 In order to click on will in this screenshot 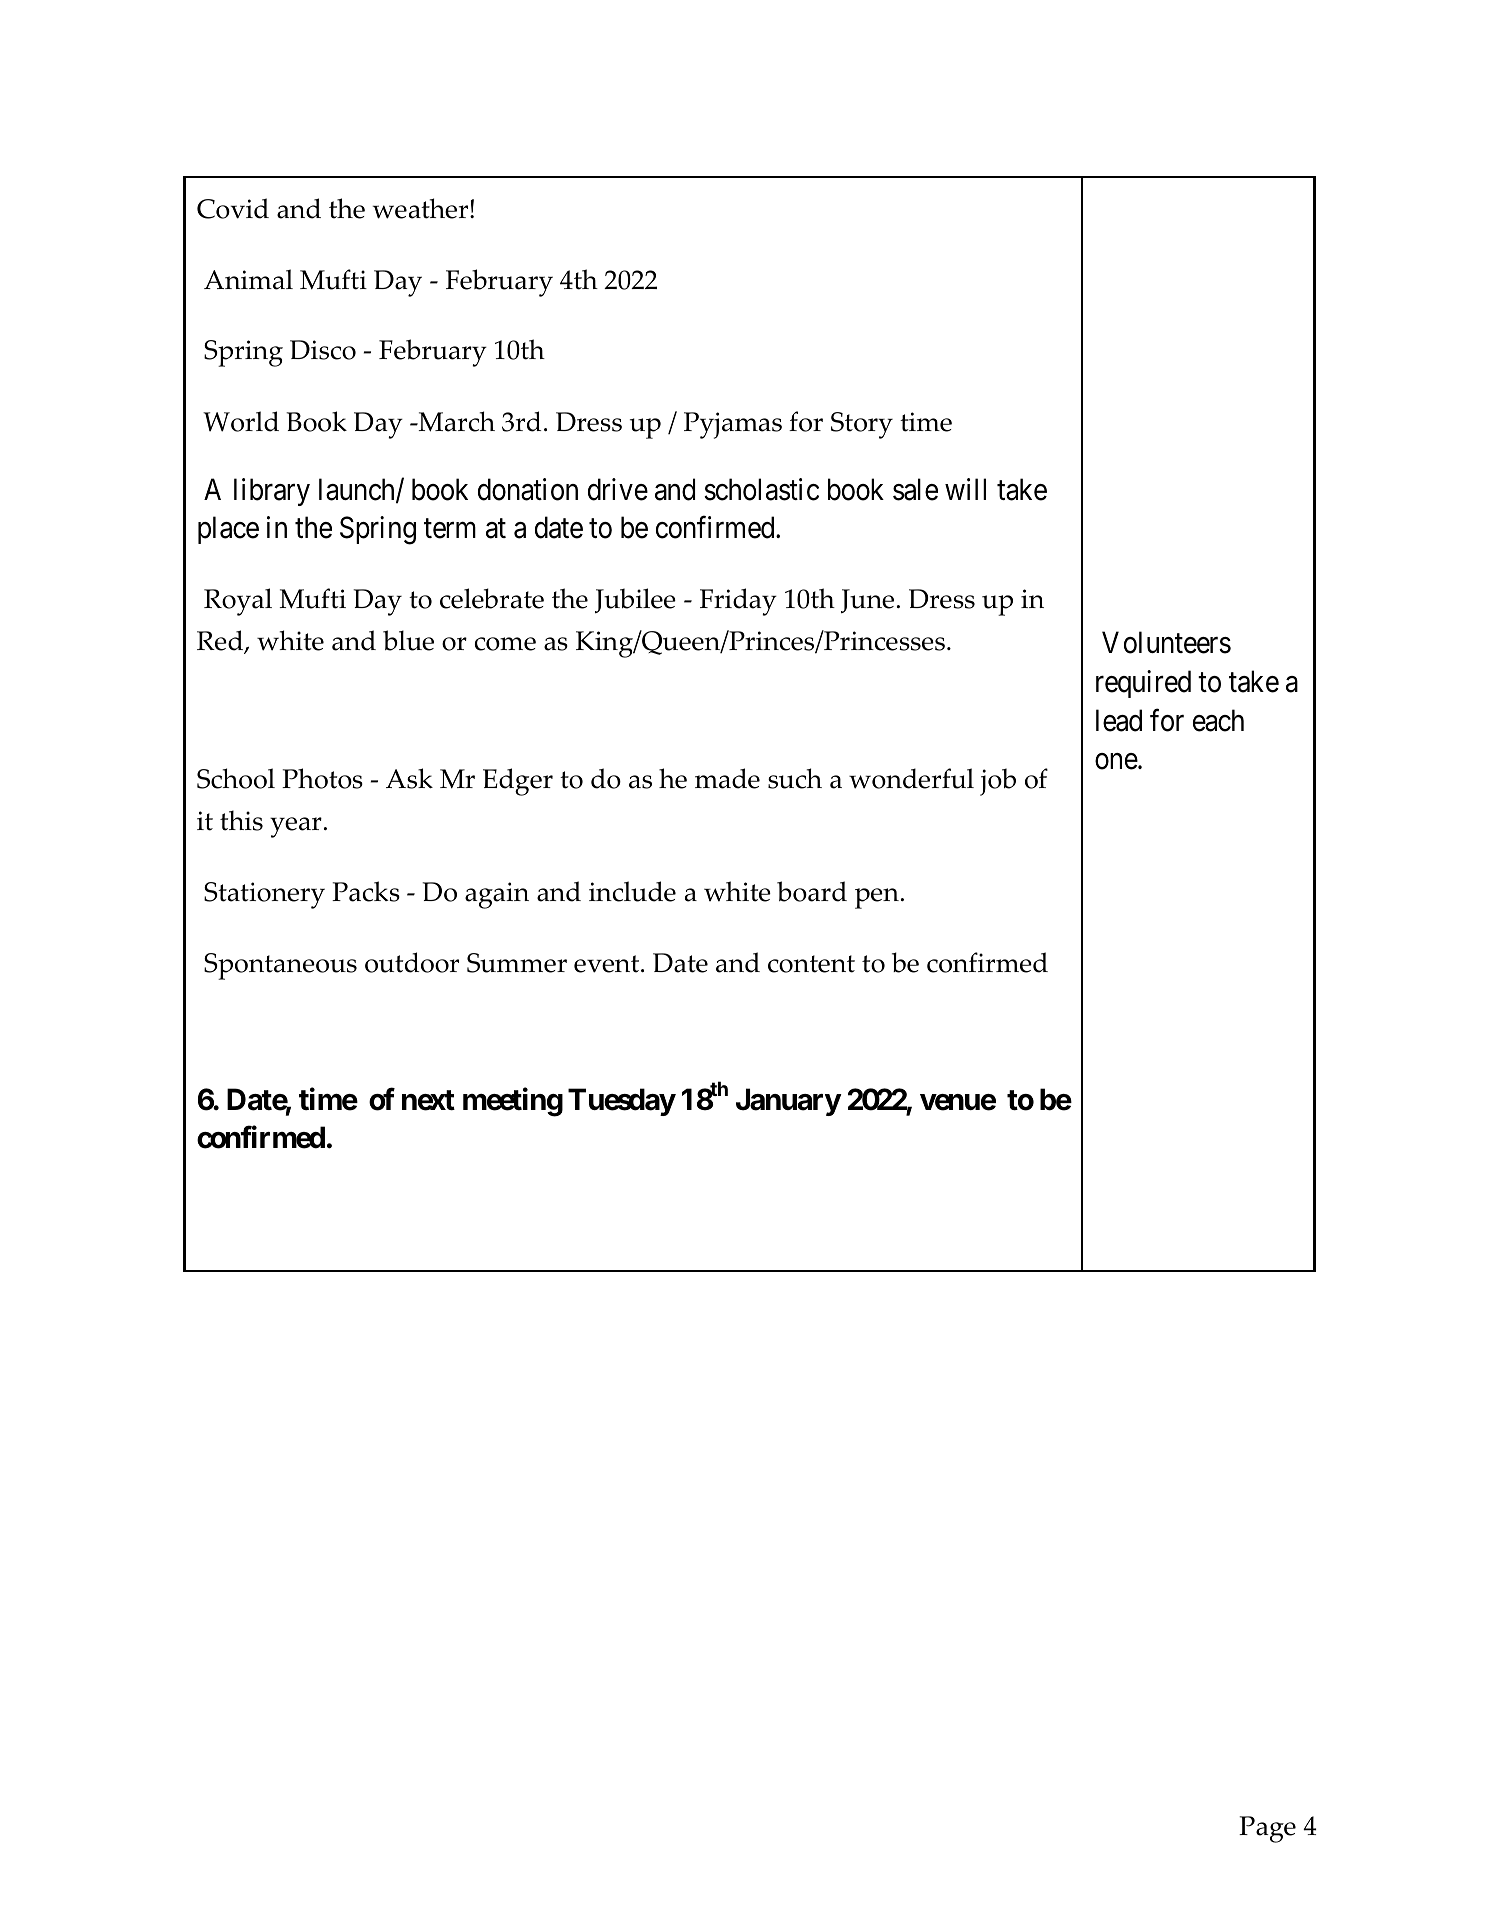, I will do `click(965, 489)`.
